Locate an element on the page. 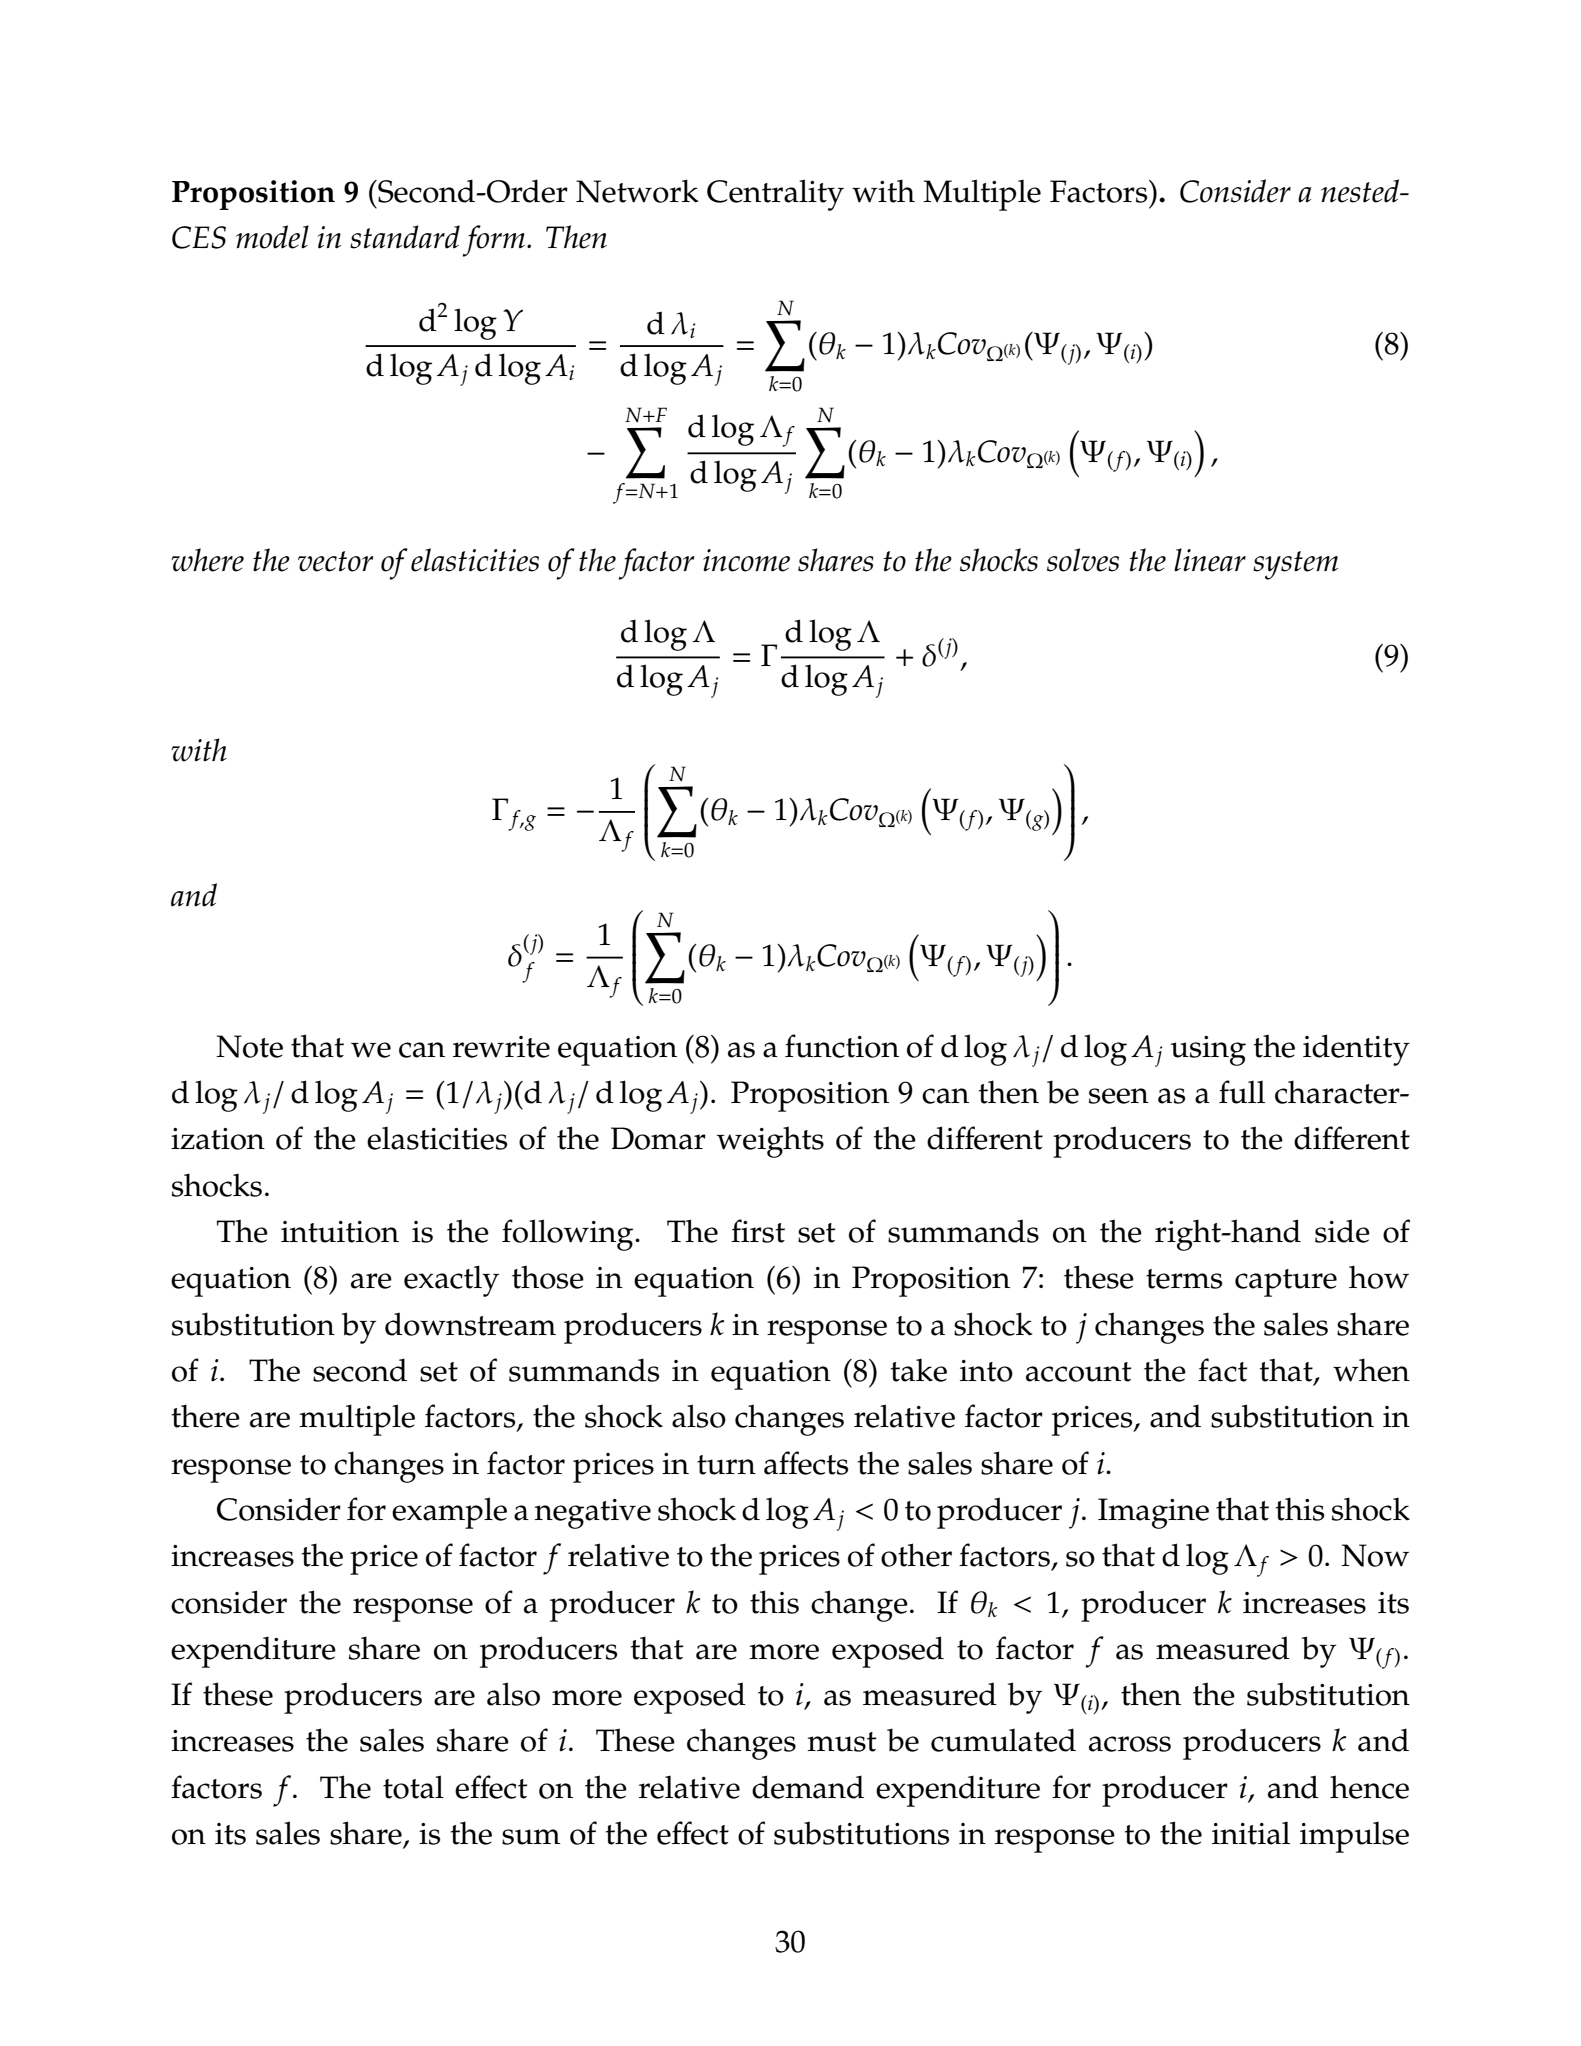 The width and height of the page is (1581, 2046). capture is located at coordinates (1286, 1283).
